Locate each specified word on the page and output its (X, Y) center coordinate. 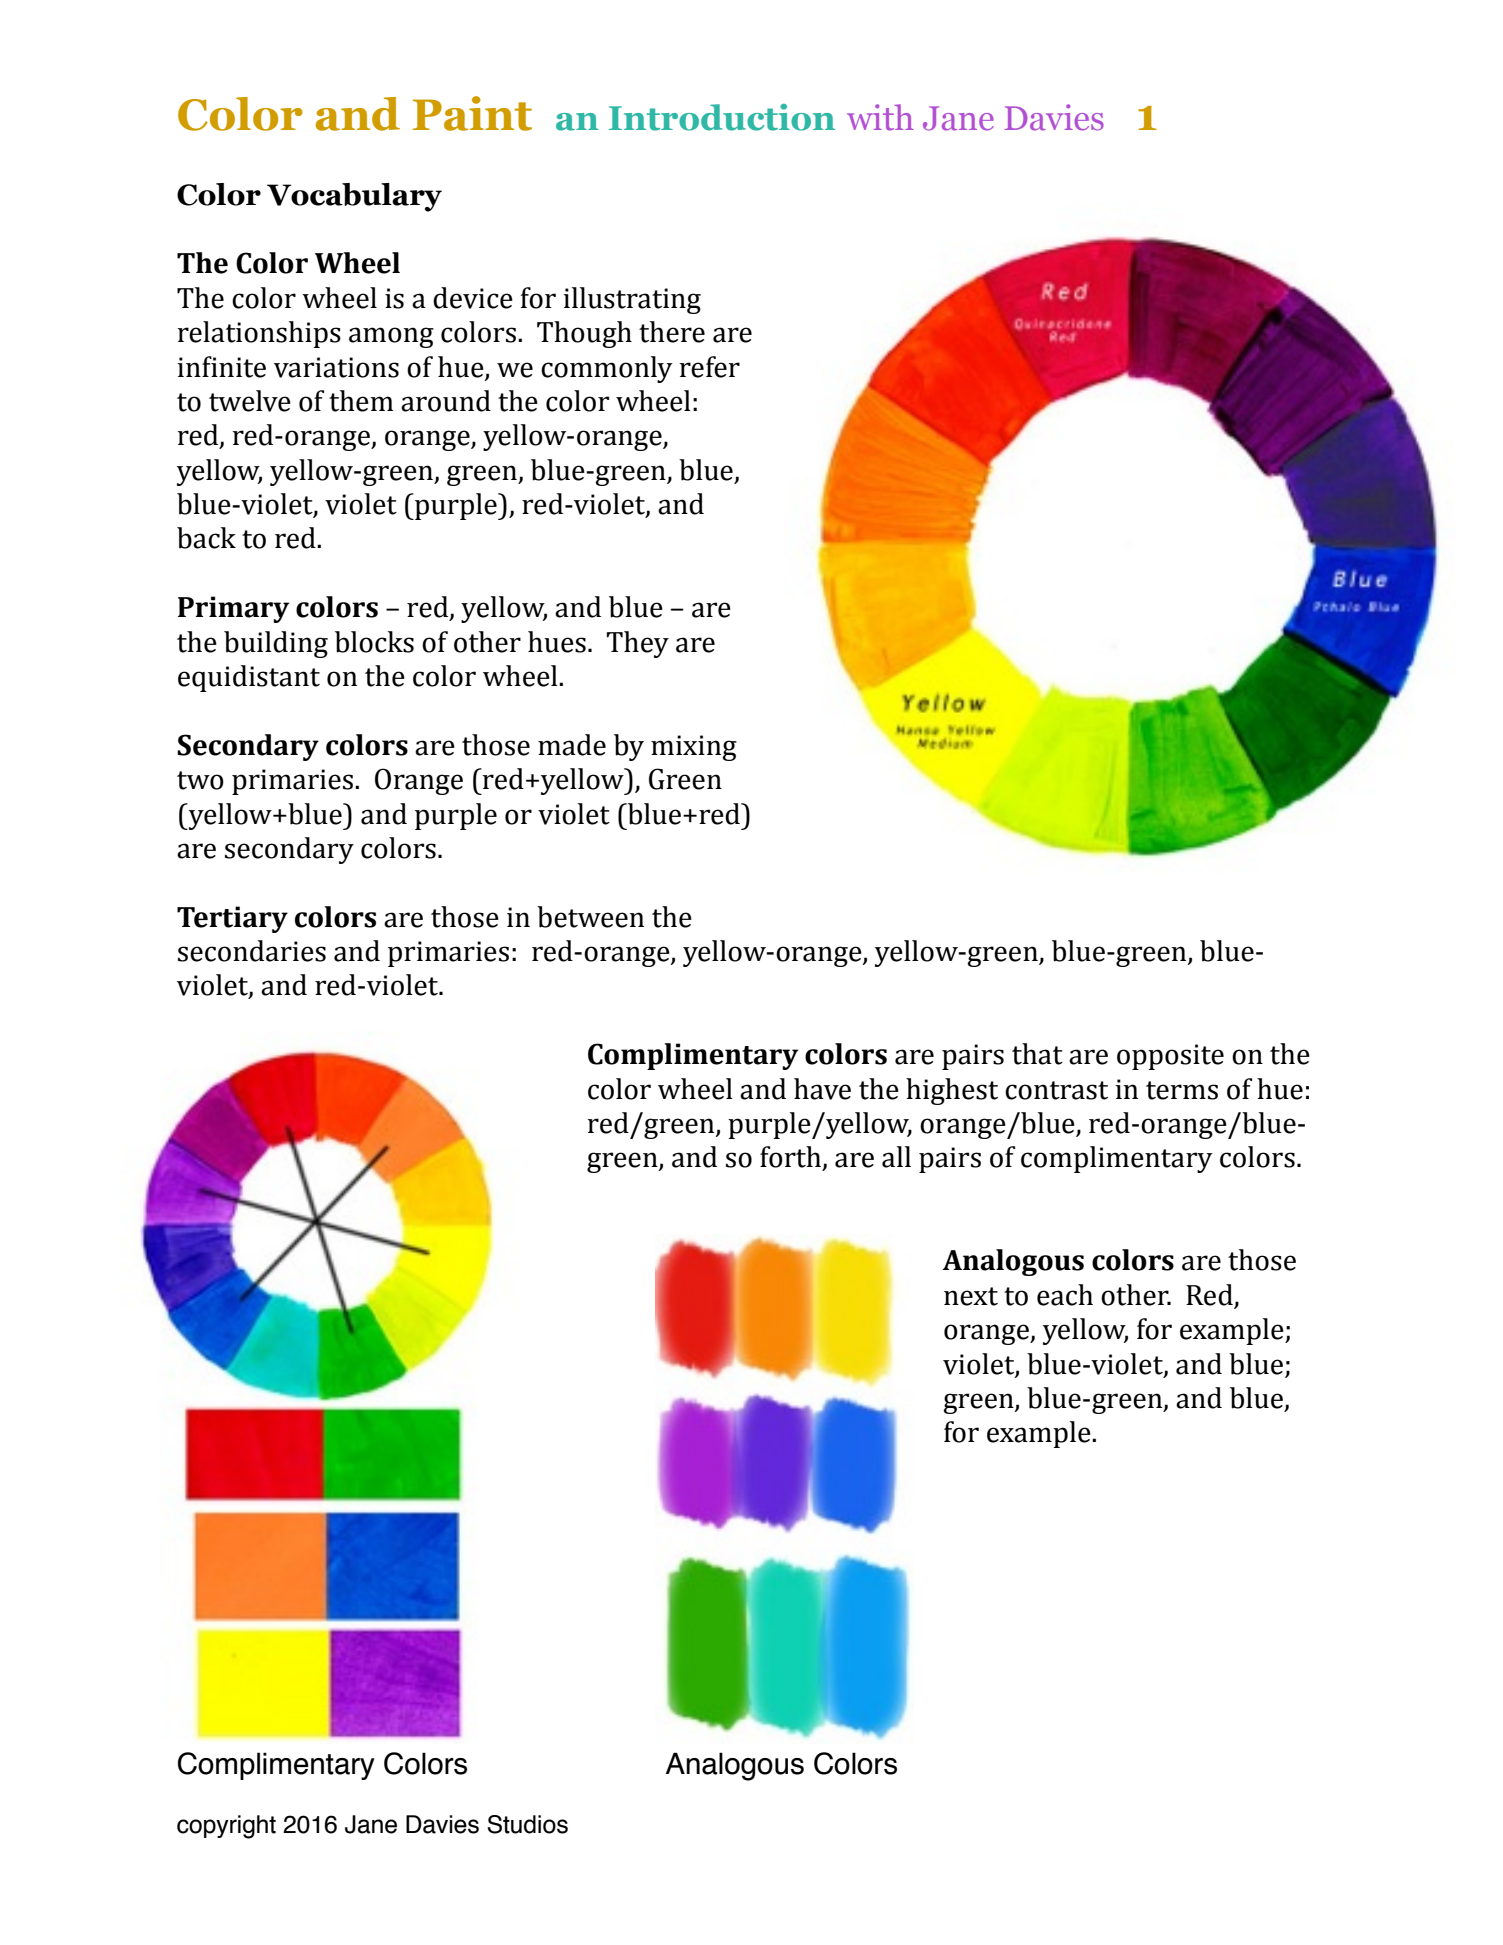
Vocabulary (354, 197)
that (1037, 1054)
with (880, 117)
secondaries (252, 951)
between (590, 917)
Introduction (722, 117)
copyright (226, 1827)
